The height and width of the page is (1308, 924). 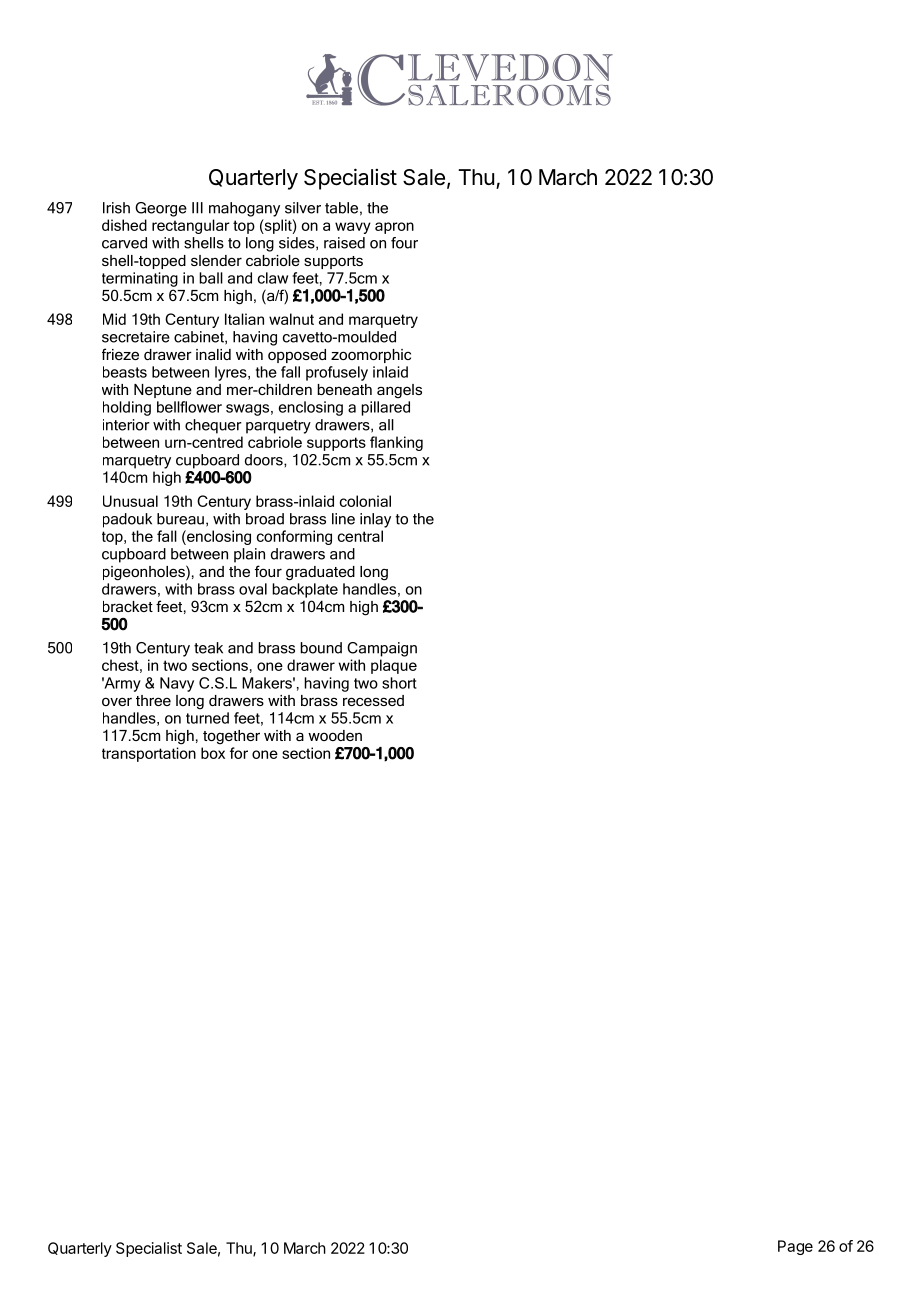 I want to click on raised, so click(x=344, y=243).
